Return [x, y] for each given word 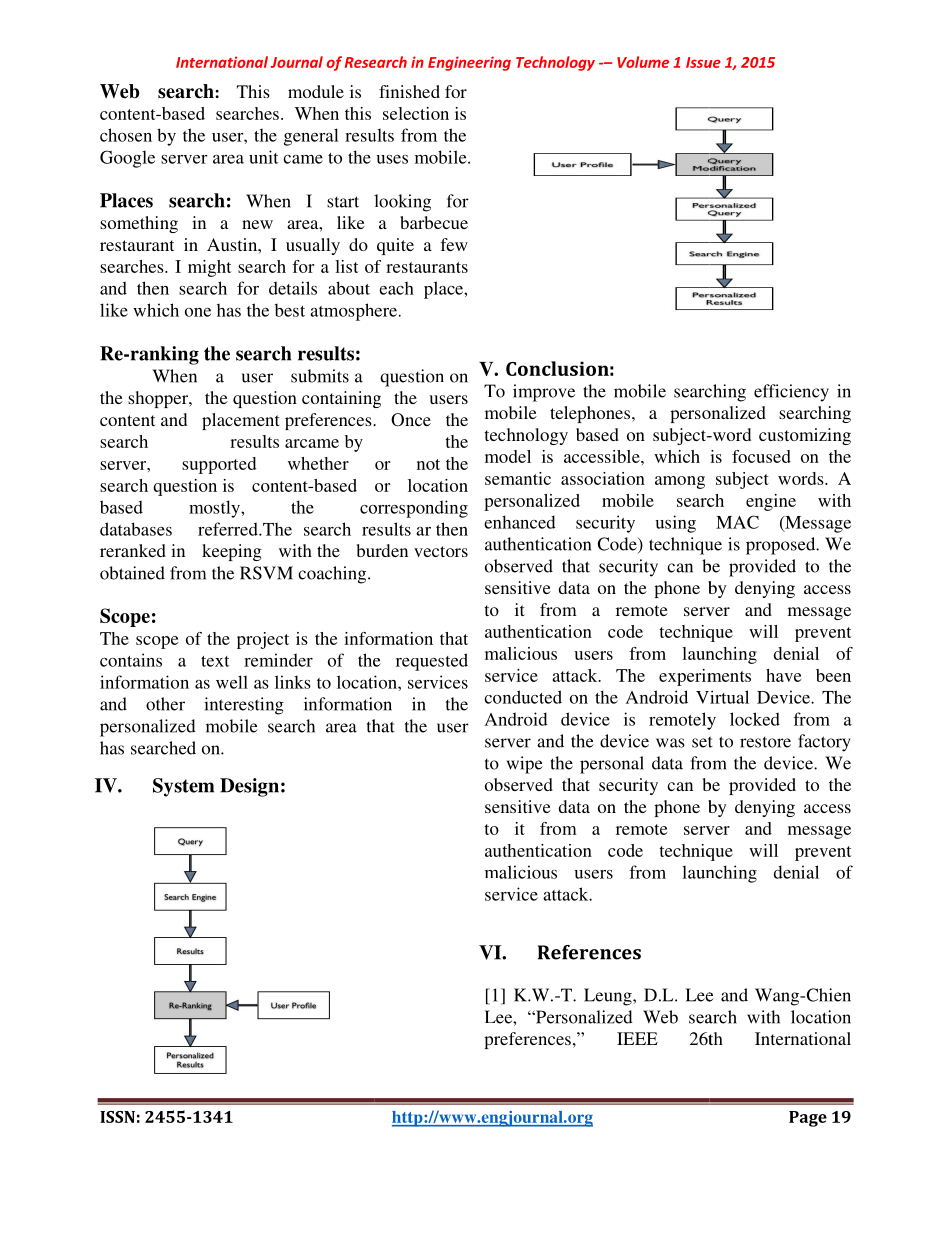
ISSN [117, 1117]
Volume [643, 62]
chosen [126, 135]
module [316, 91]
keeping [232, 552]
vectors [441, 551]
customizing [805, 436]
